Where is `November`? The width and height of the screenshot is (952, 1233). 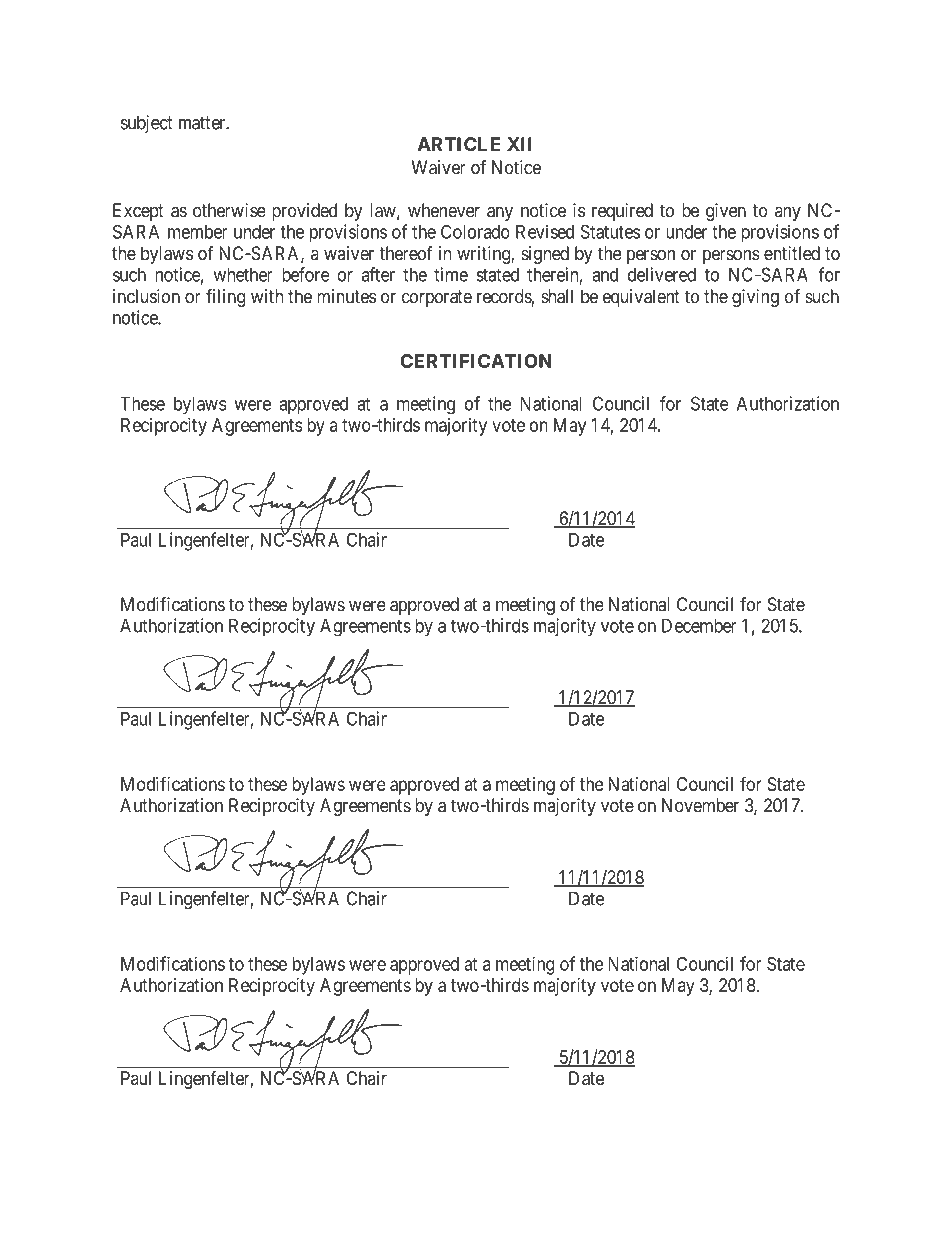 November is located at coordinates (700, 805).
